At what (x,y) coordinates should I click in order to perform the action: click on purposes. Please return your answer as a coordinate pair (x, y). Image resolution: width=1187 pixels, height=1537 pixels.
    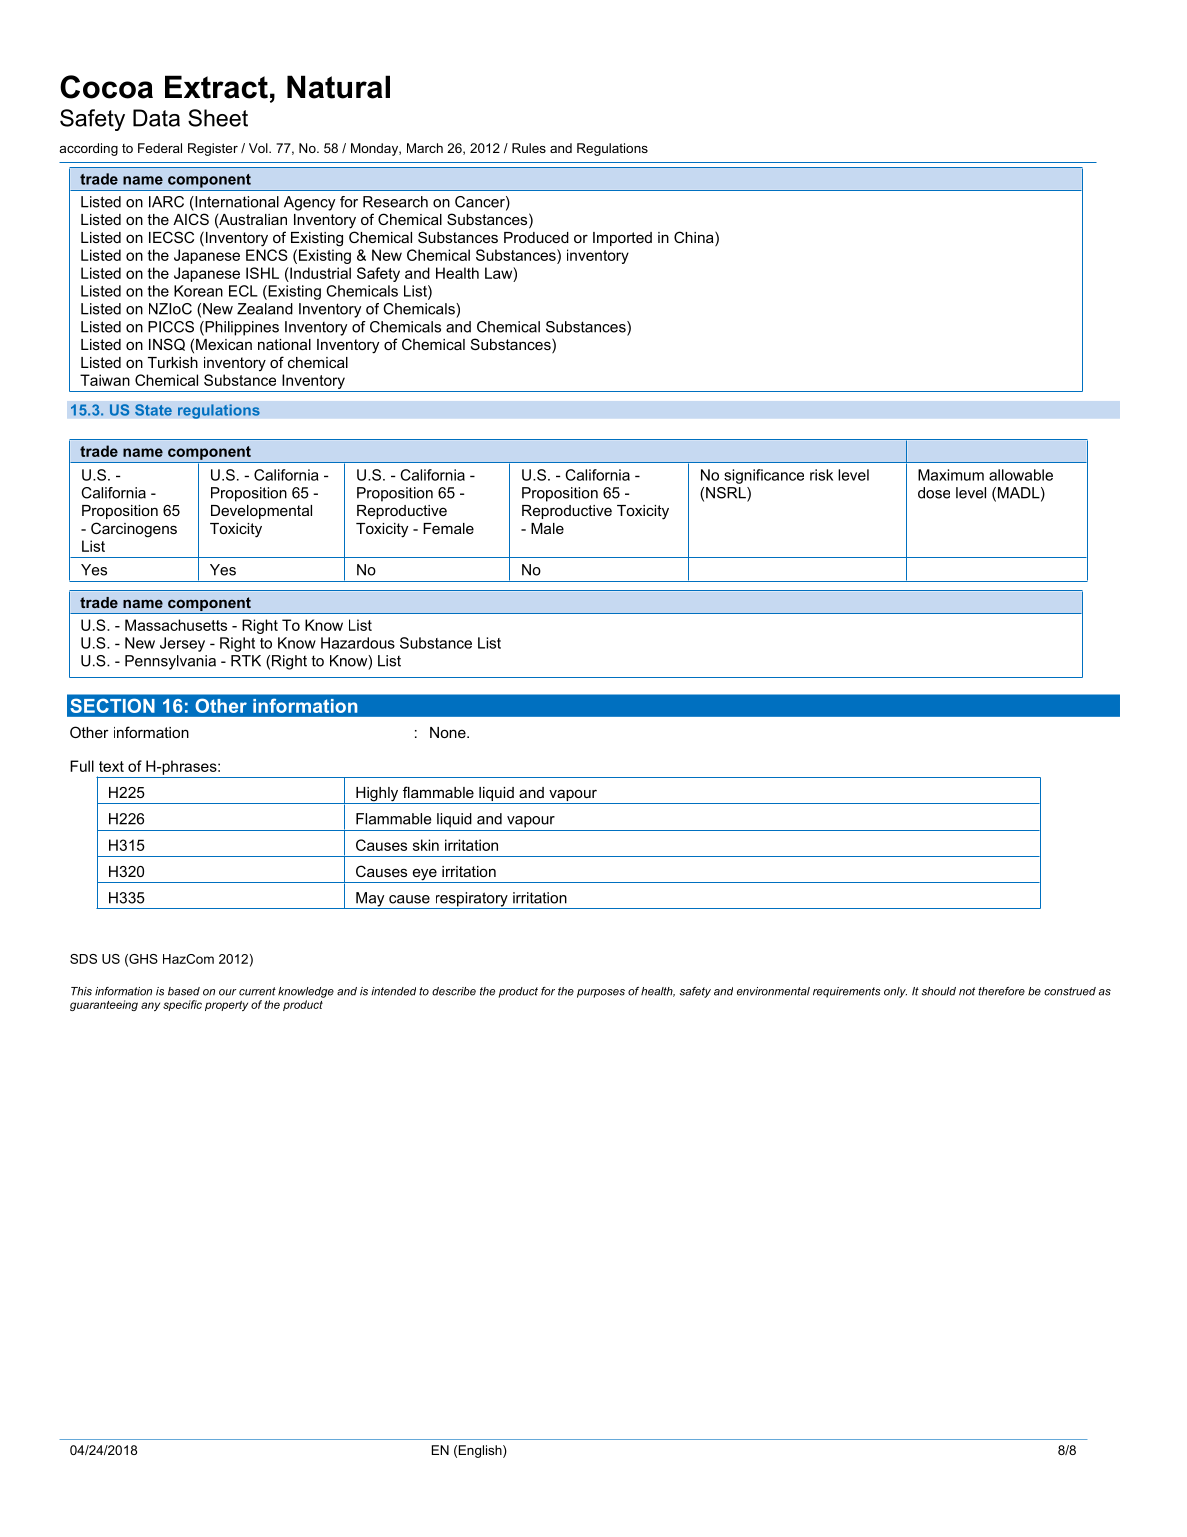
    Looking at the image, I should click on (601, 993).
